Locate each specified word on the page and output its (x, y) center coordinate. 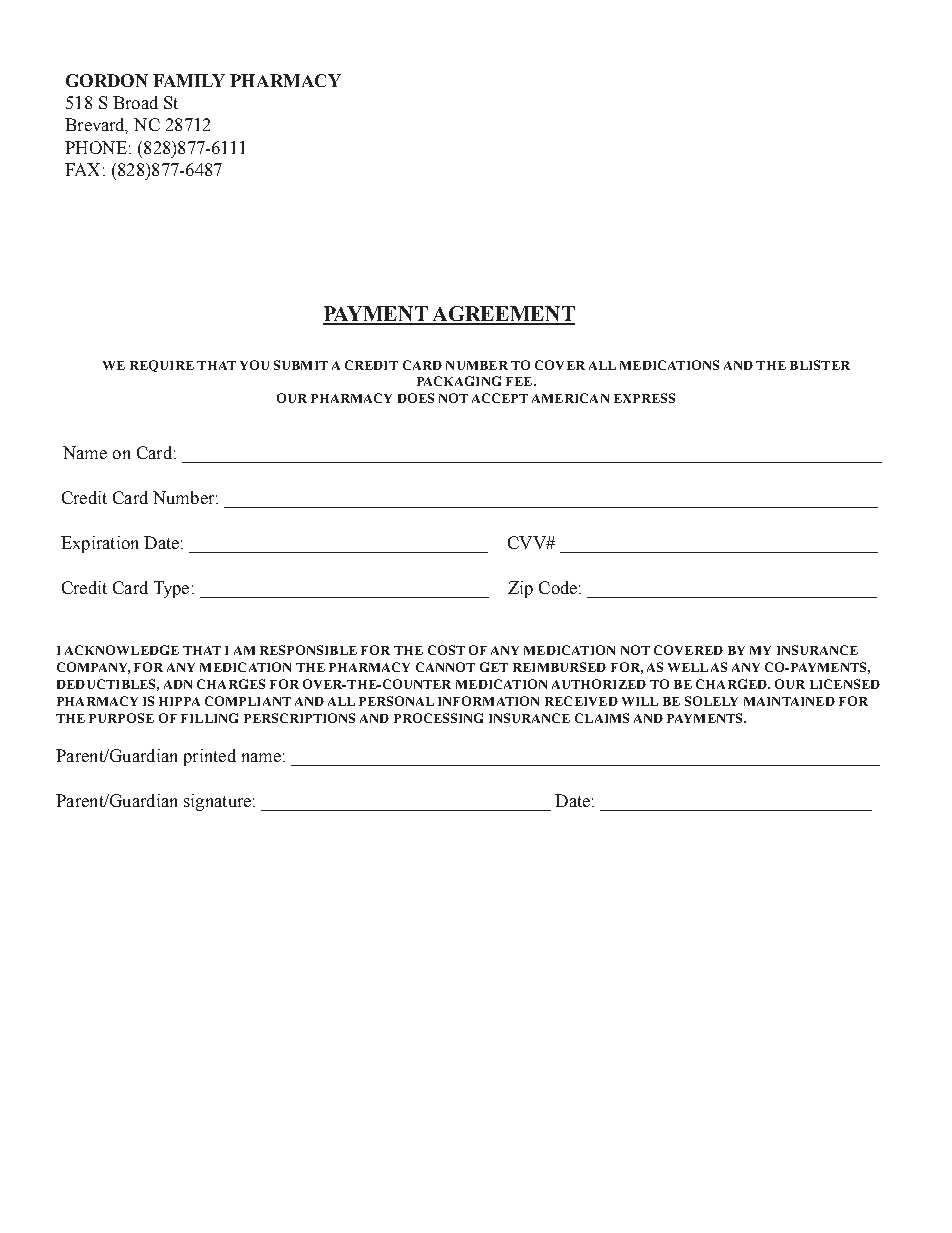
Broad (135, 102)
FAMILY (189, 80)
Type (171, 589)
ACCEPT (500, 398)
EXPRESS (644, 398)
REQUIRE (162, 366)
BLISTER (820, 365)
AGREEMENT (503, 315)
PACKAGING (459, 381)
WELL (688, 667)
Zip (520, 589)
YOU (254, 365)
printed (210, 757)
